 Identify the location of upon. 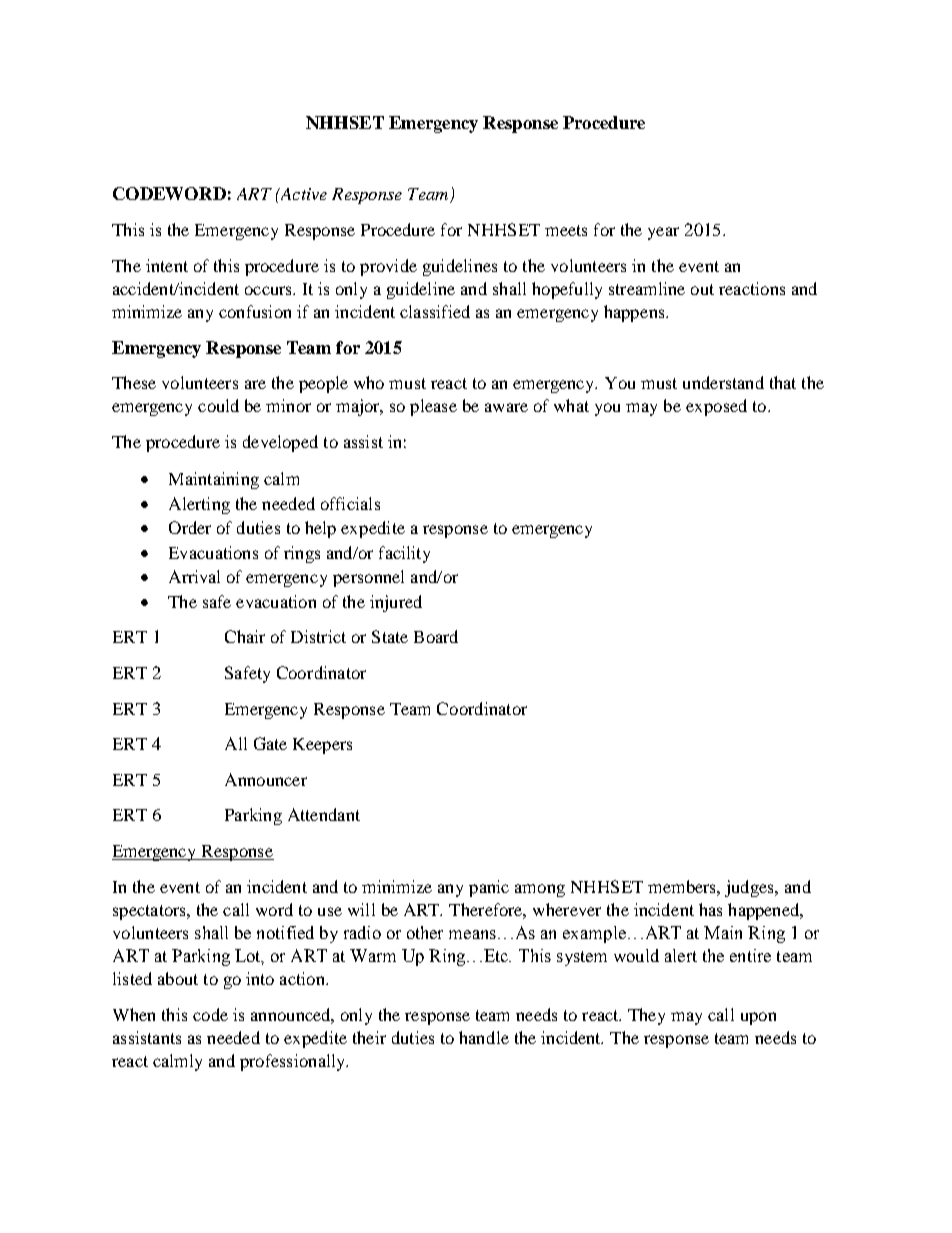
(758, 1018).
